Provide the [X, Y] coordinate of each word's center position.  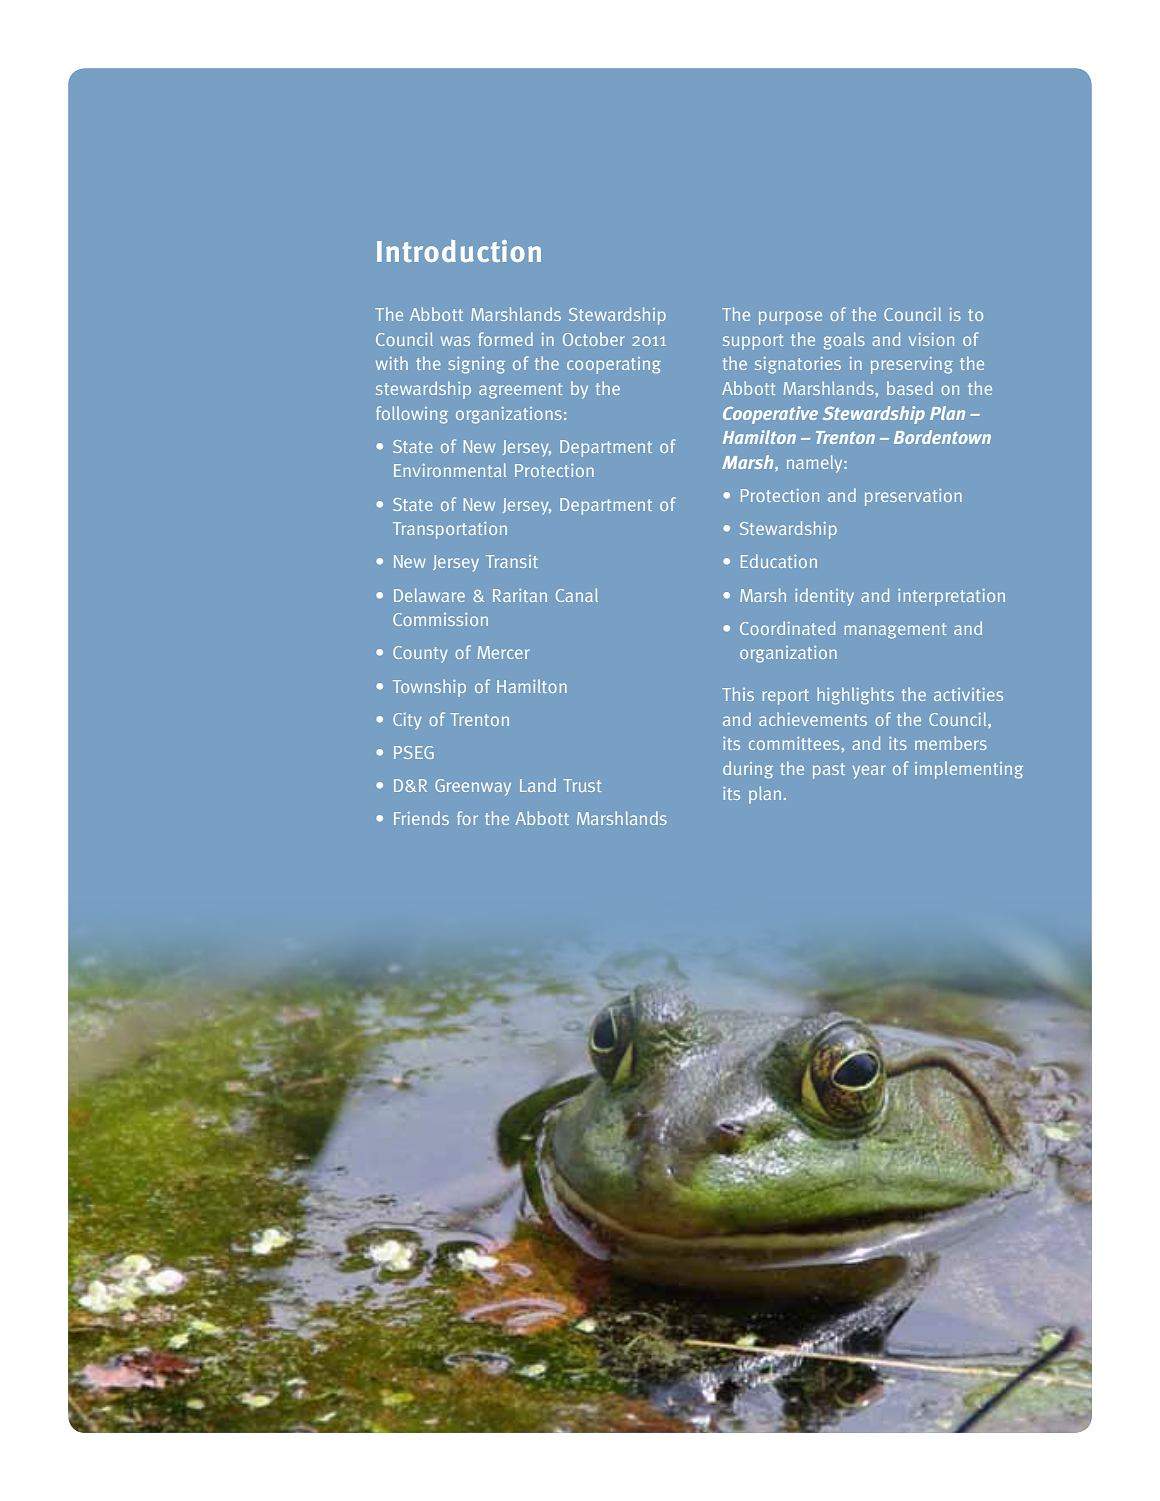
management [895, 631]
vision [931, 339]
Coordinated [787, 628]
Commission [440, 619]
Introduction [459, 251]
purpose [790, 318]
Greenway [473, 787]
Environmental [450, 470]
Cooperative [770, 415]
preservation [913, 497]
